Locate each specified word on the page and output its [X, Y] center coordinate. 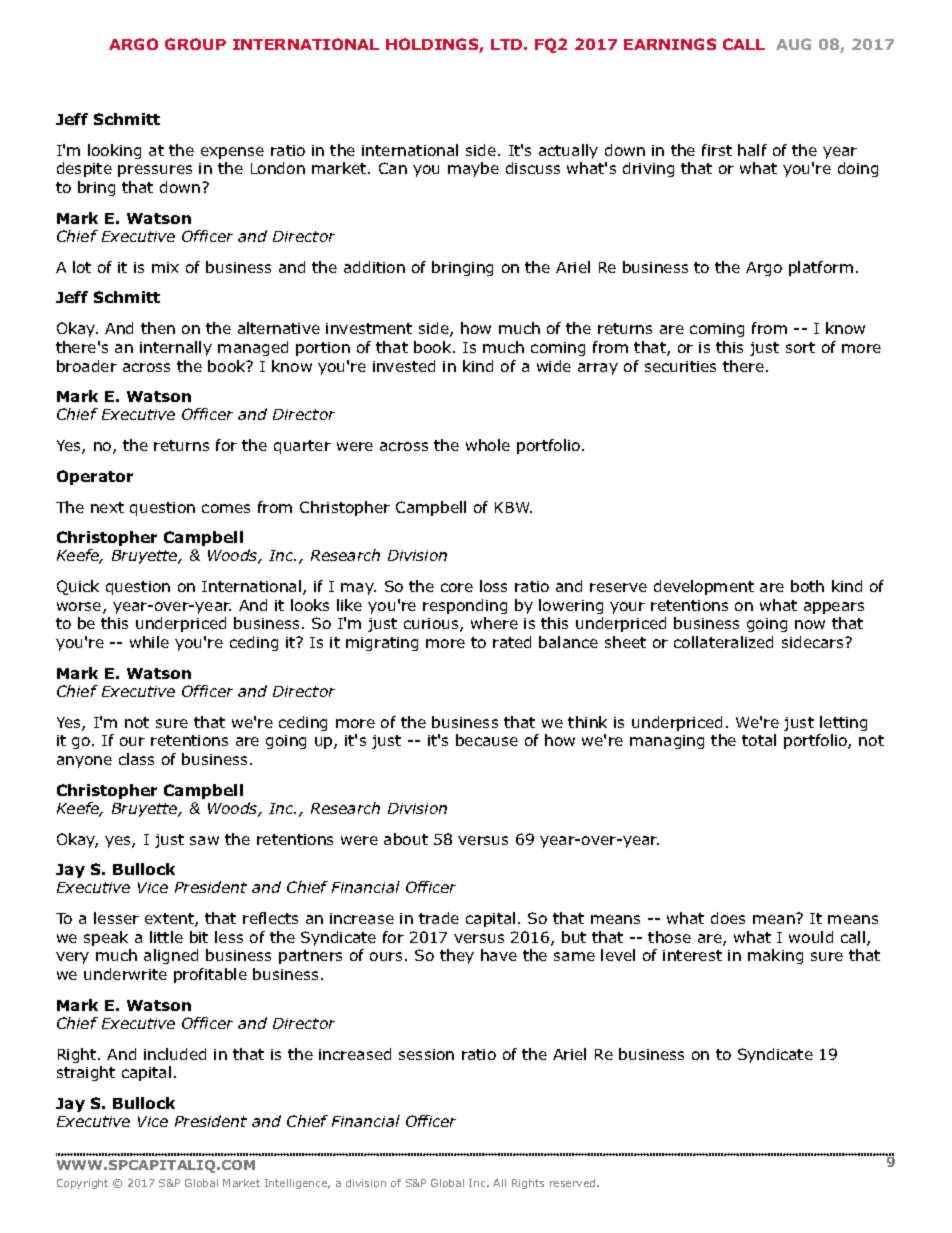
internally [176, 348]
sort [800, 347]
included [175, 1054]
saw [204, 840]
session [426, 1054]
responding [465, 606]
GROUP [195, 44]
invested [404, 366]
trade [439, 918]
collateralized [723, 642]
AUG [793, 44]
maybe [473, 169]
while [149, 642]
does [728, 918]
